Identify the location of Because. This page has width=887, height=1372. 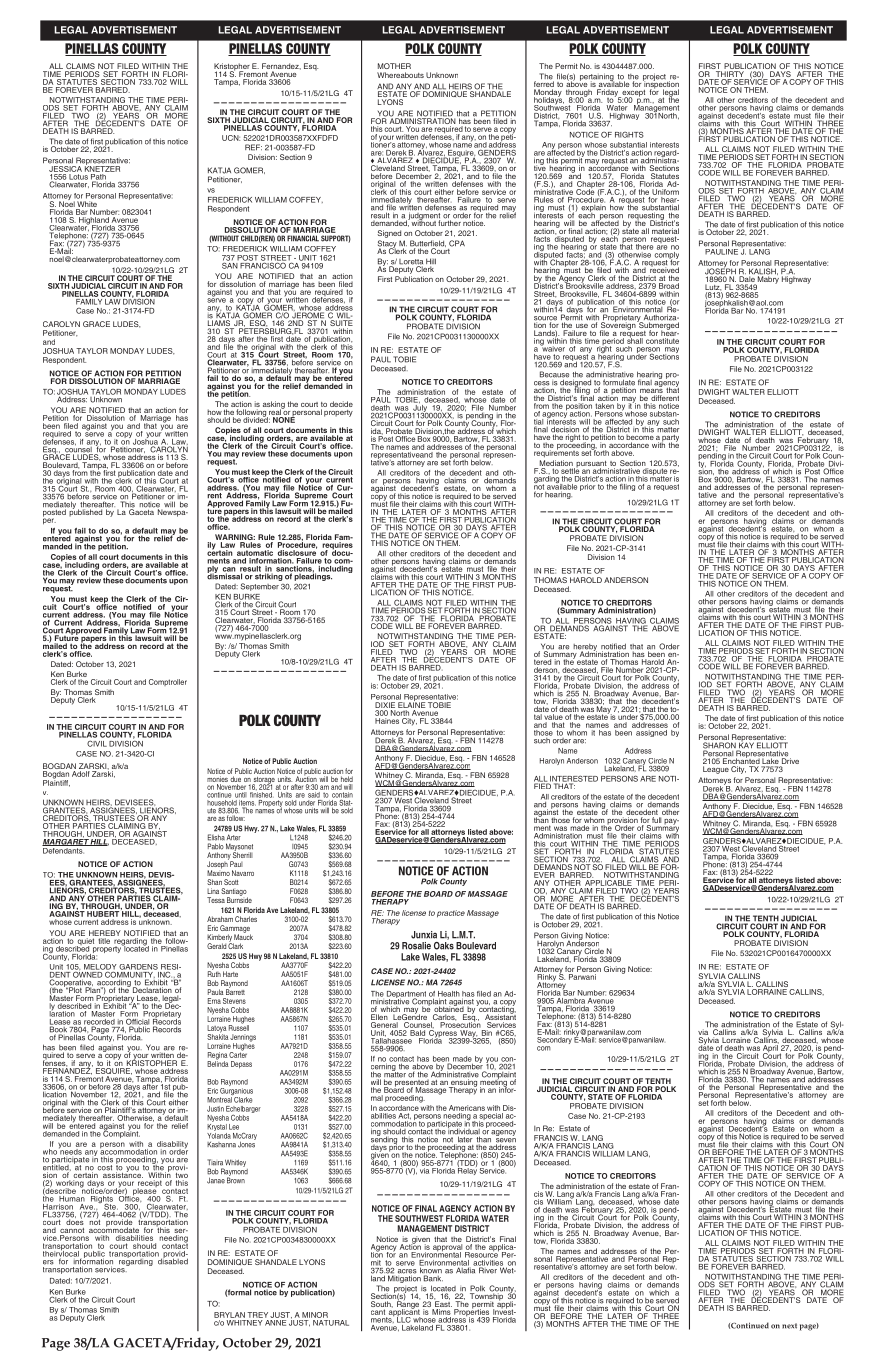
(554, 375).
